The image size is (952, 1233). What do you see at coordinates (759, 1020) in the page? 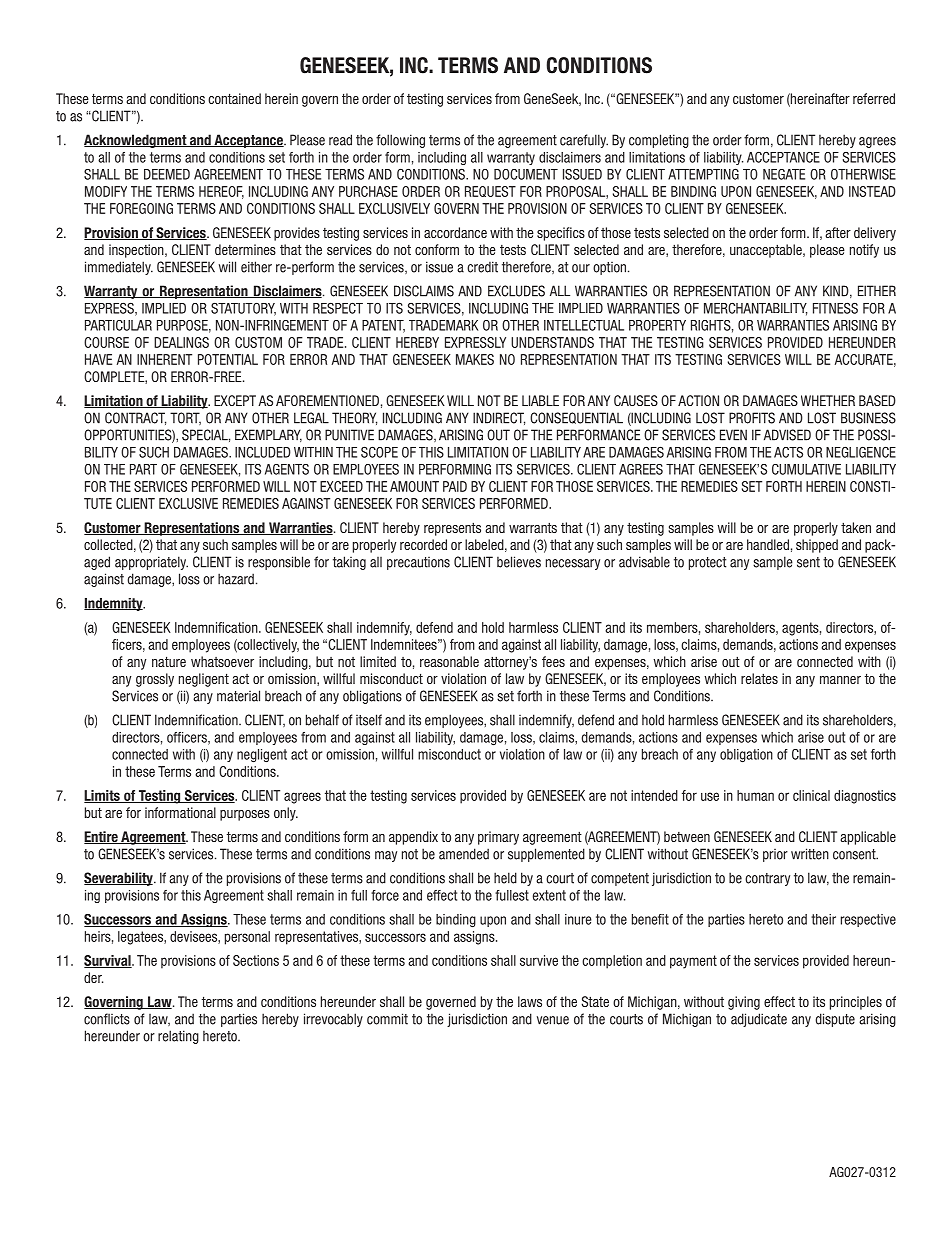
I see `adjudicate` at bounding box center [759, 1020].
